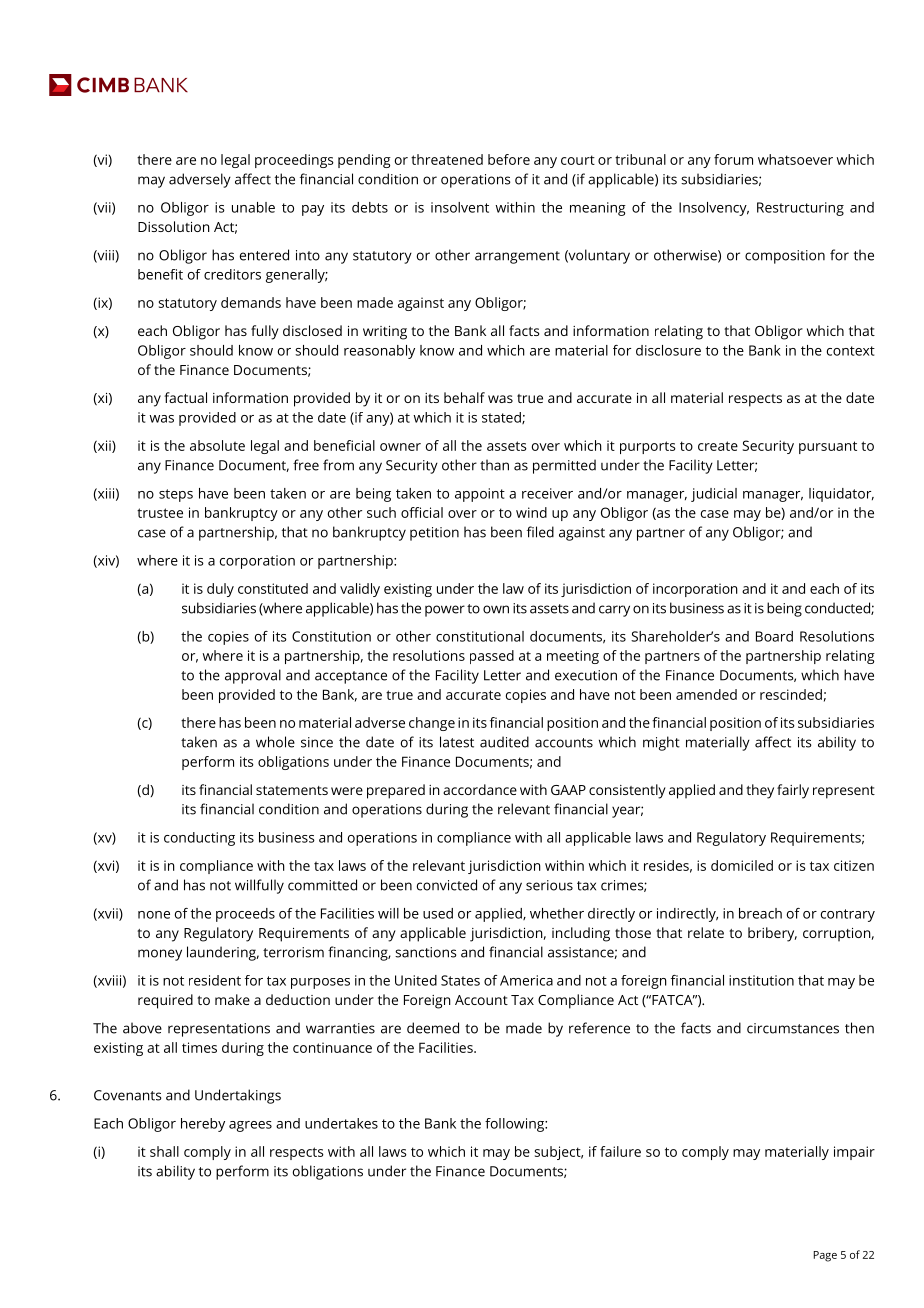  I want to click on audited, so click(504, 742).
